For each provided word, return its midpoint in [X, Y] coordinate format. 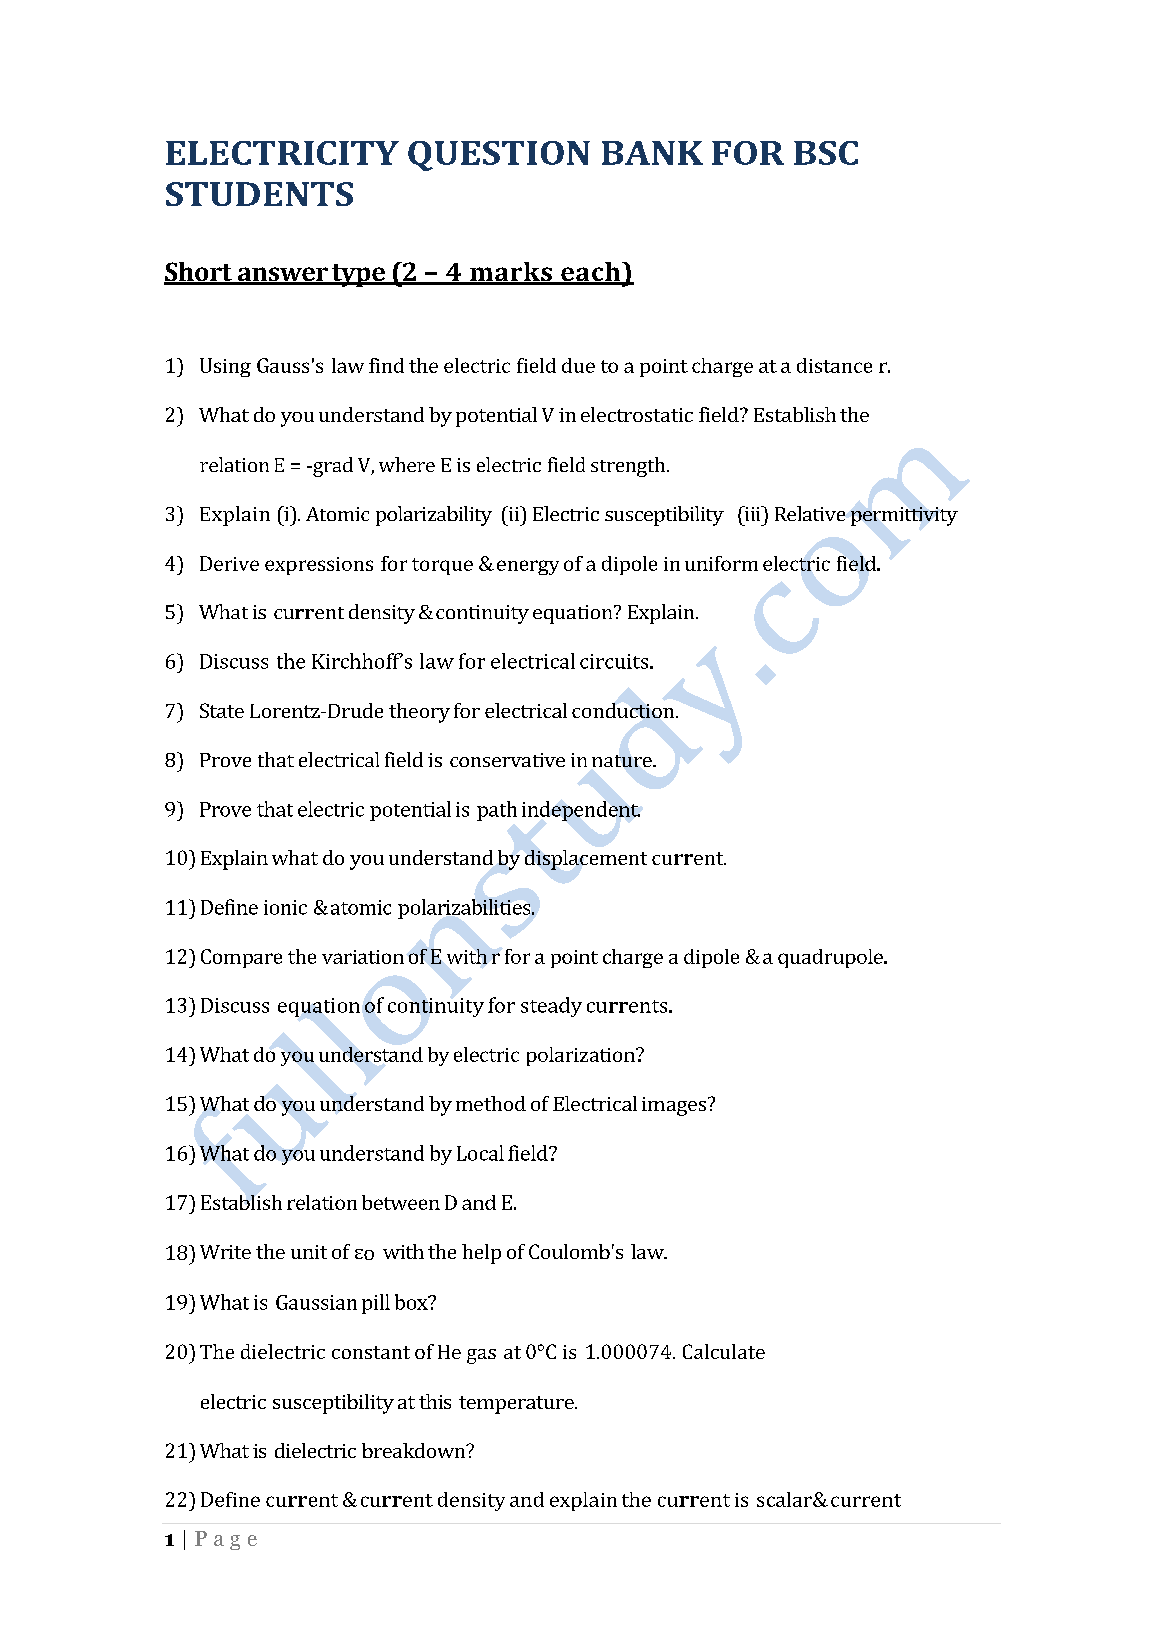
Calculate [724, 1351]
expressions [319, 566]
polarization [582, 1056]
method [491, 1103]
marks [511, 273]
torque [442, 566]
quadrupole [831, 958]
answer [282, 275]
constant [371, 1352]
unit [309, 1252]
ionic [285, 907]
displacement [586, 860]
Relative [810, 513]
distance [834, 365]
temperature [517, 1405]
